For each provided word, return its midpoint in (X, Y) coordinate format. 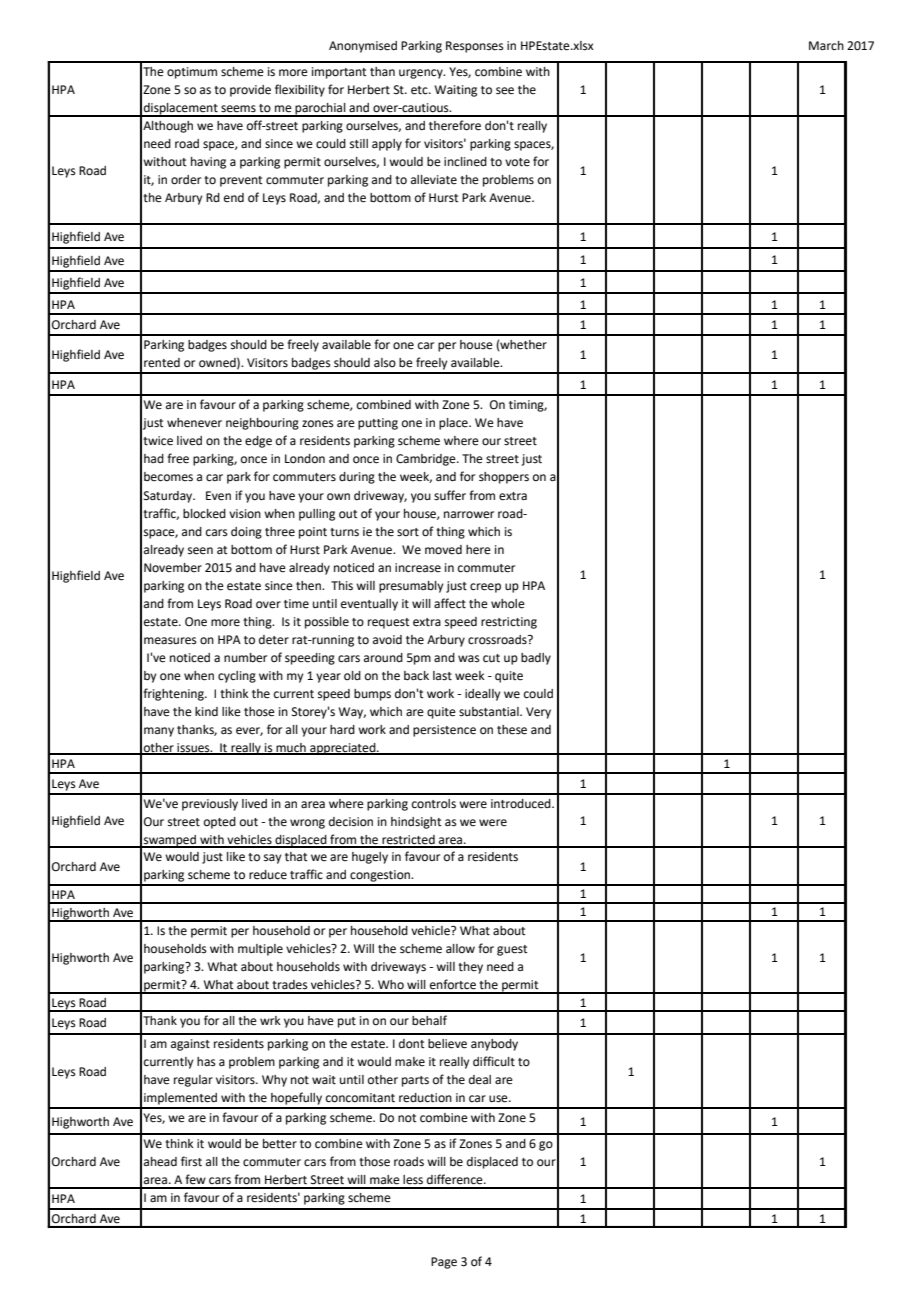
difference (456, 1179)
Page (444, 1263)
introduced (522, 804)
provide (250, 91)
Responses (475, 47)
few (195, 1179)
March (826, 46)
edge (258, 442)
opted (220, 823)
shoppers (504, 478)
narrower (469, 515)
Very (538, 713)
